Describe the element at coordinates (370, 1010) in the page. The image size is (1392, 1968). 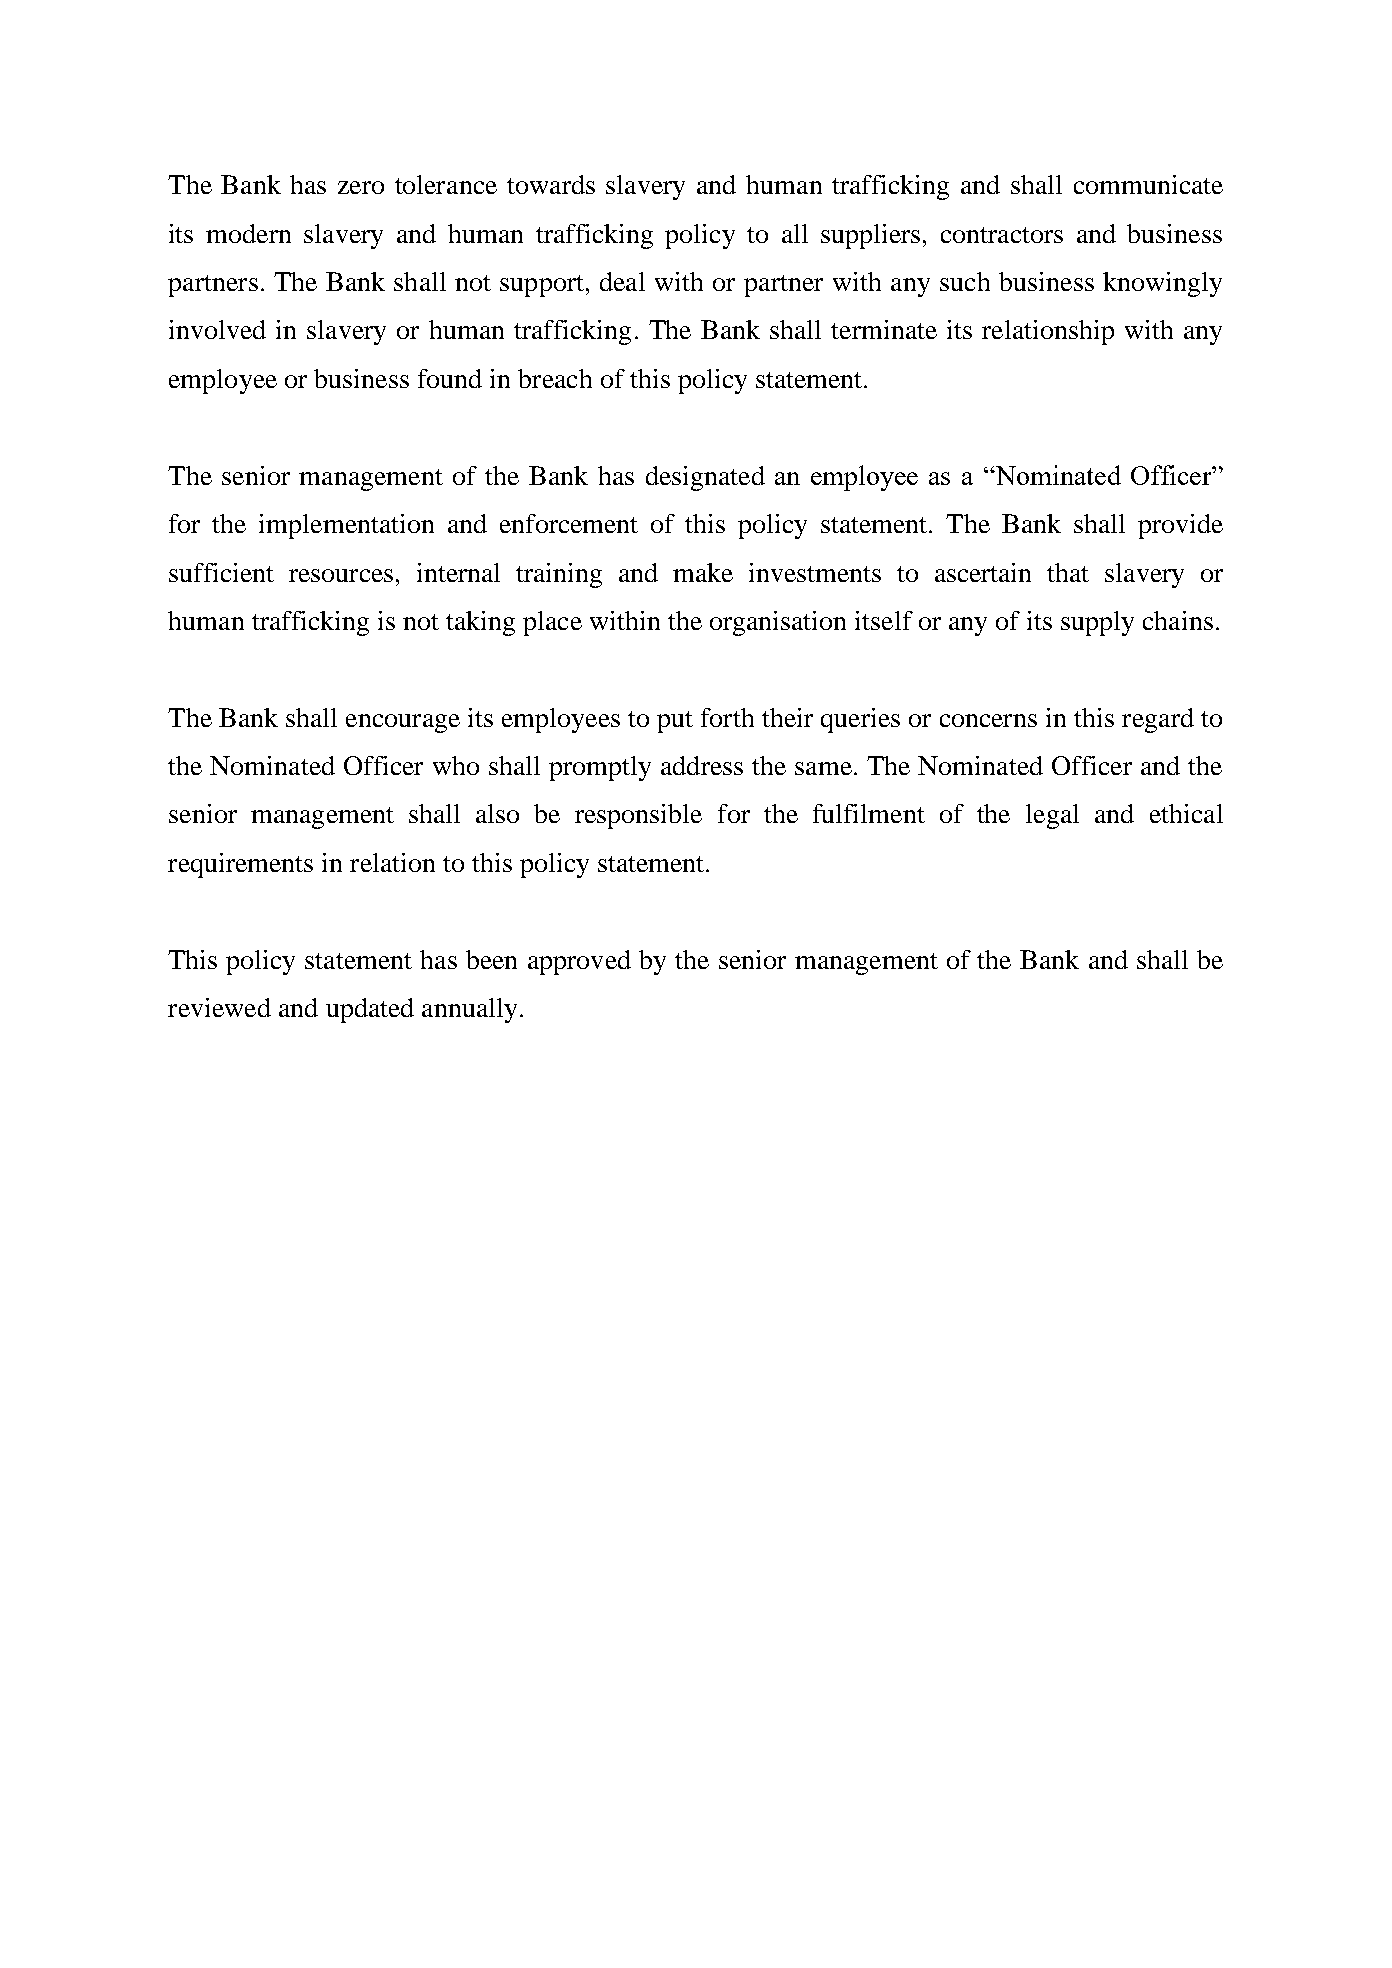
I see `updated` at that location.
